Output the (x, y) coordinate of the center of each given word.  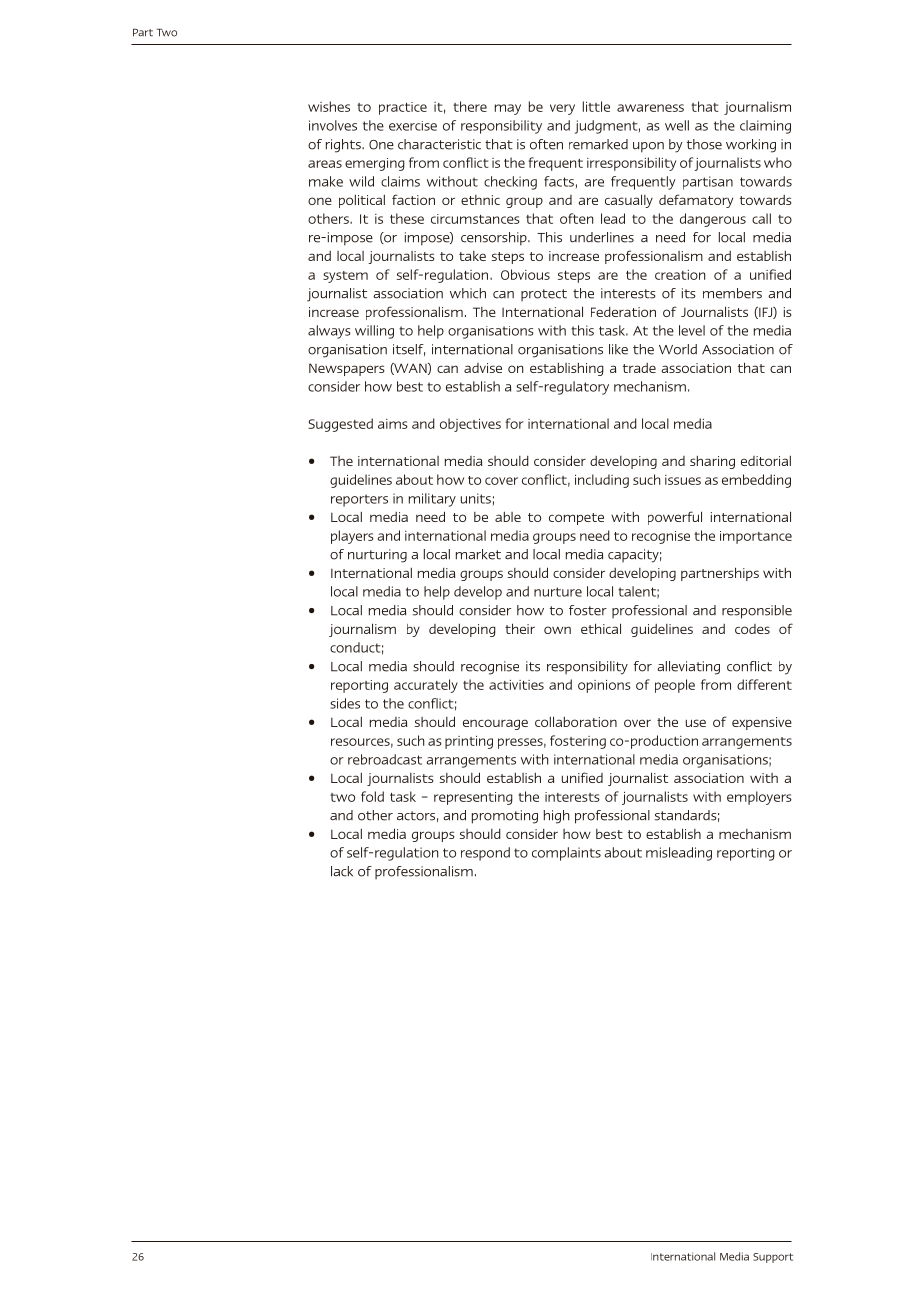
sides (345, 703)
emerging (375, 164)
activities (516, 685)
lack (342, 871)
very (562, 109)
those (704, 144)
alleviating (688, 668)
